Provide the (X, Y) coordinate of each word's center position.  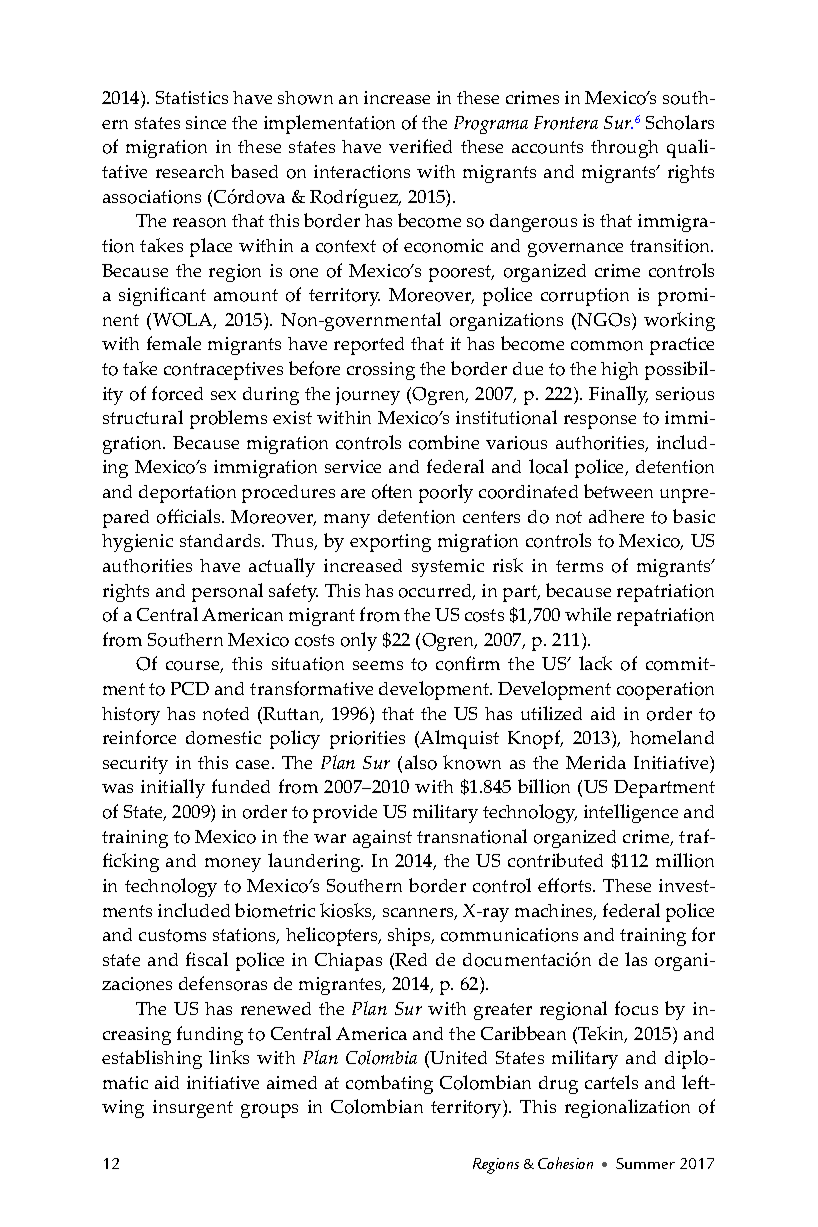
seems (378, 665)
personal (227, 592)
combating (389, 1084)
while (588, 614)
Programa (491, 125)
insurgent (193, 1109)
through (624, 149)
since (206, 122)
